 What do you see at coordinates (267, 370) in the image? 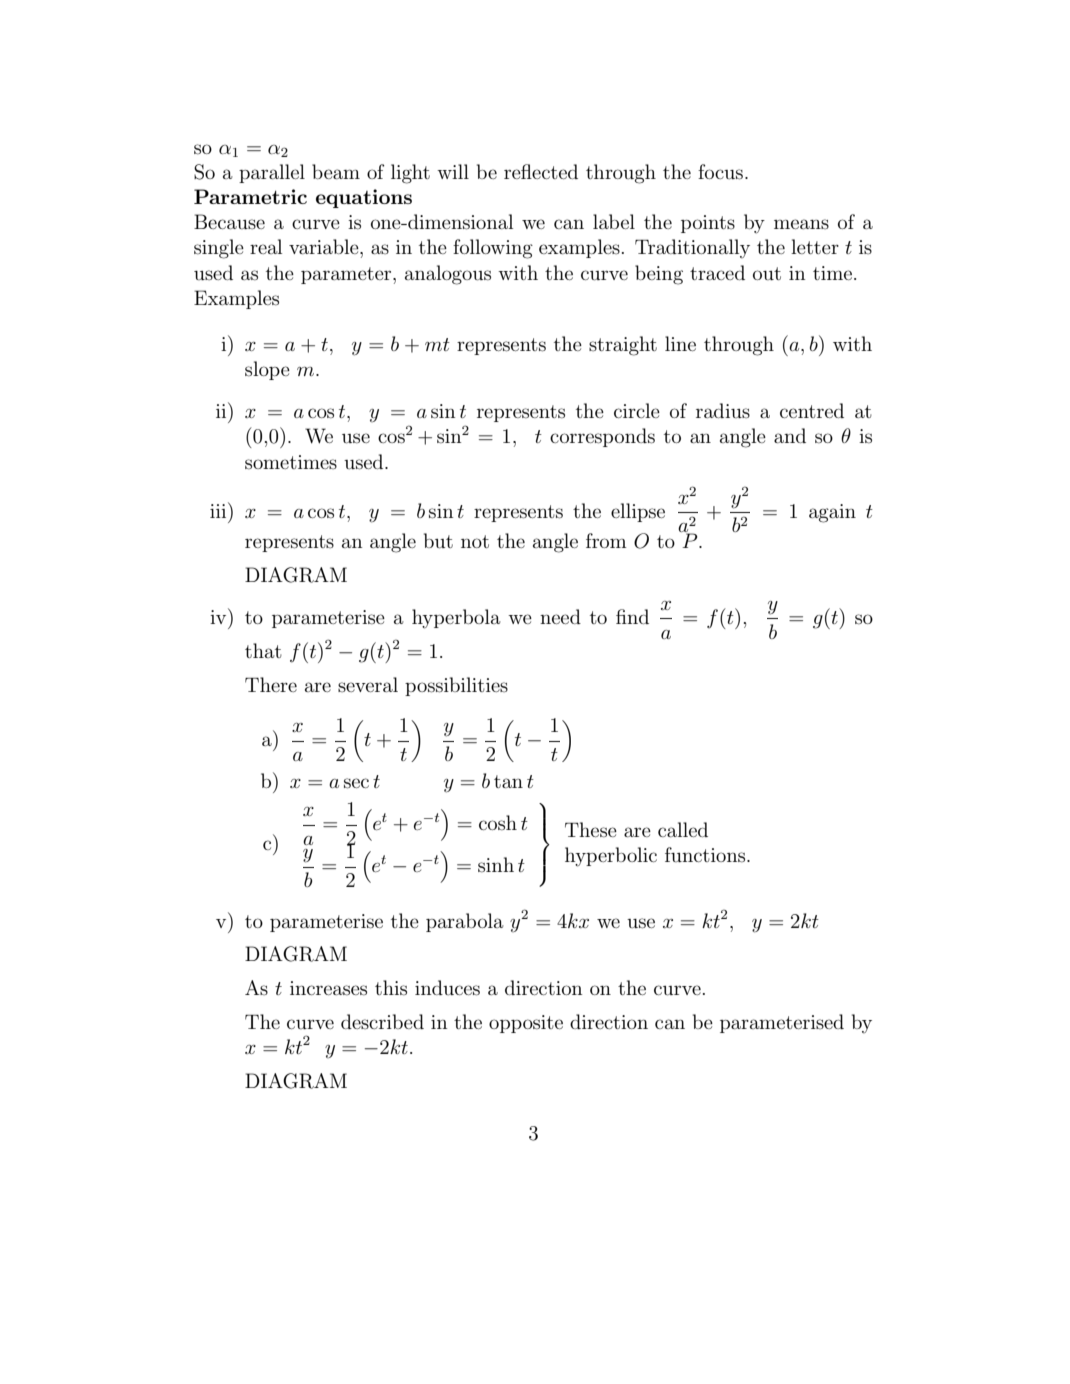
I see `slope` at bounding box center [267, 370].
